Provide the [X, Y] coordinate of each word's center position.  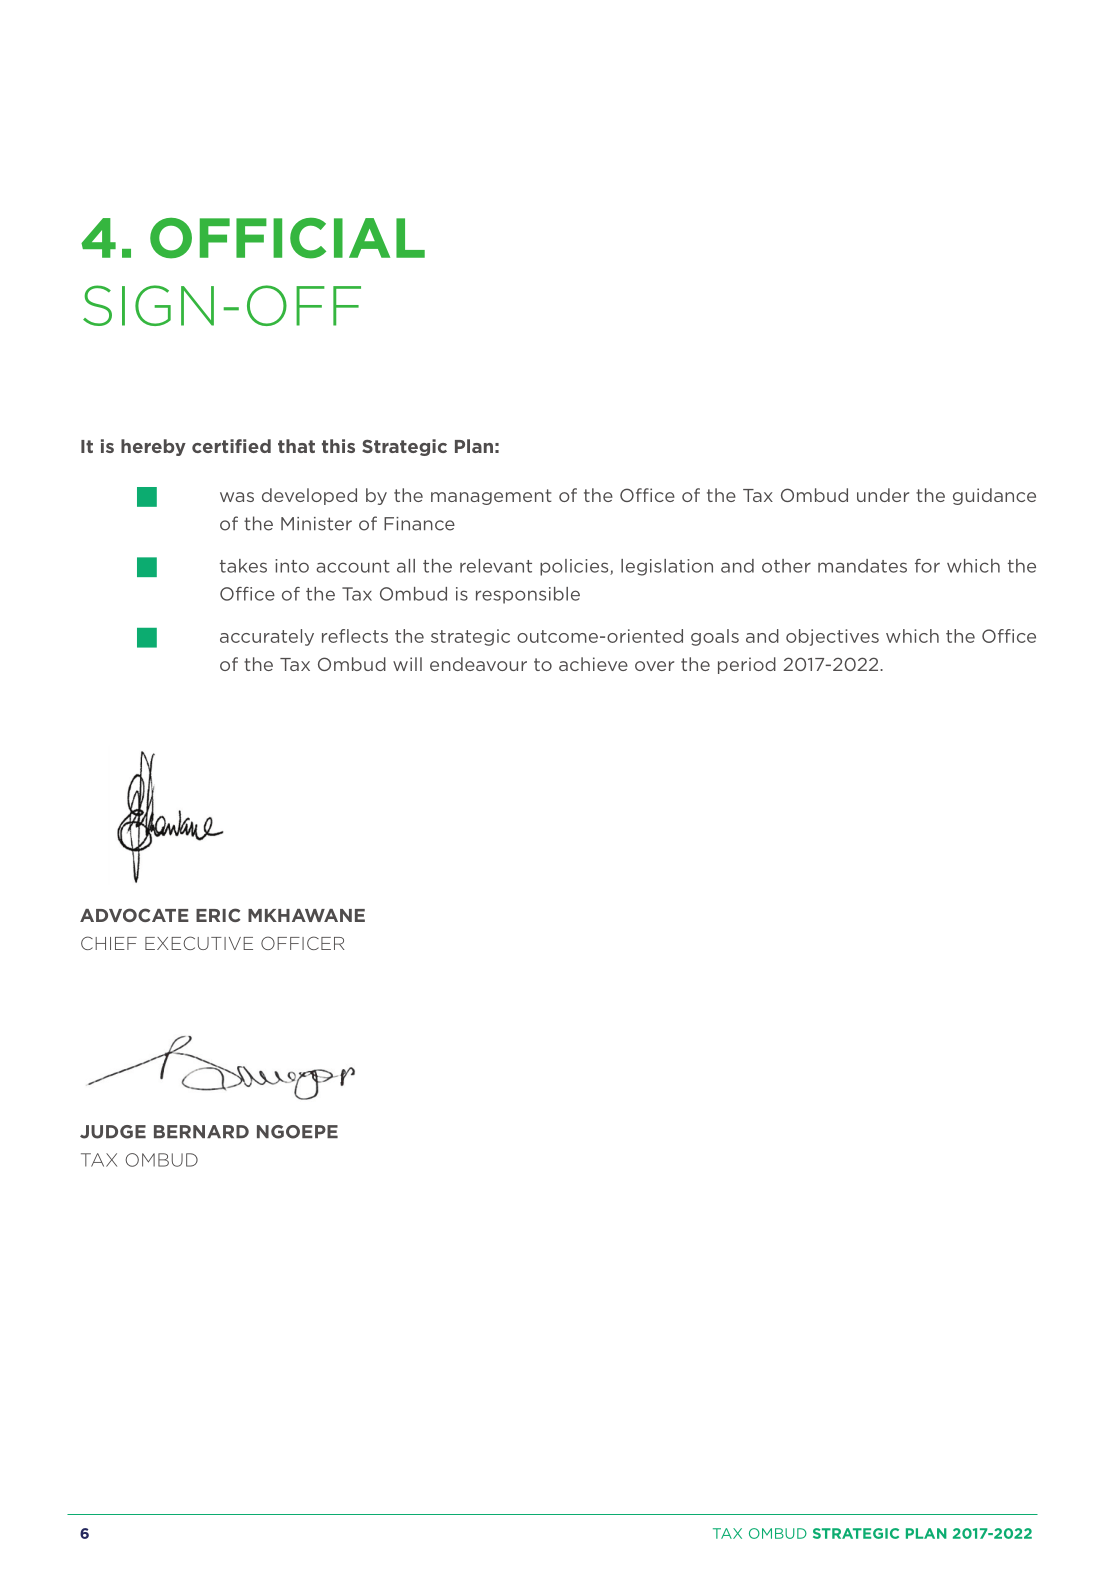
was [237, 497]
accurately [267, 637]
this [338, 446]
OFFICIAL [287, 238]
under [883, 495]
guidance [994, 496]
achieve [593, 664]
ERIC [218, 915]
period [747, 665]
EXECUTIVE [199, 943]
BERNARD [201, 1131]
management [491, 497]
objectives [832, 637]
